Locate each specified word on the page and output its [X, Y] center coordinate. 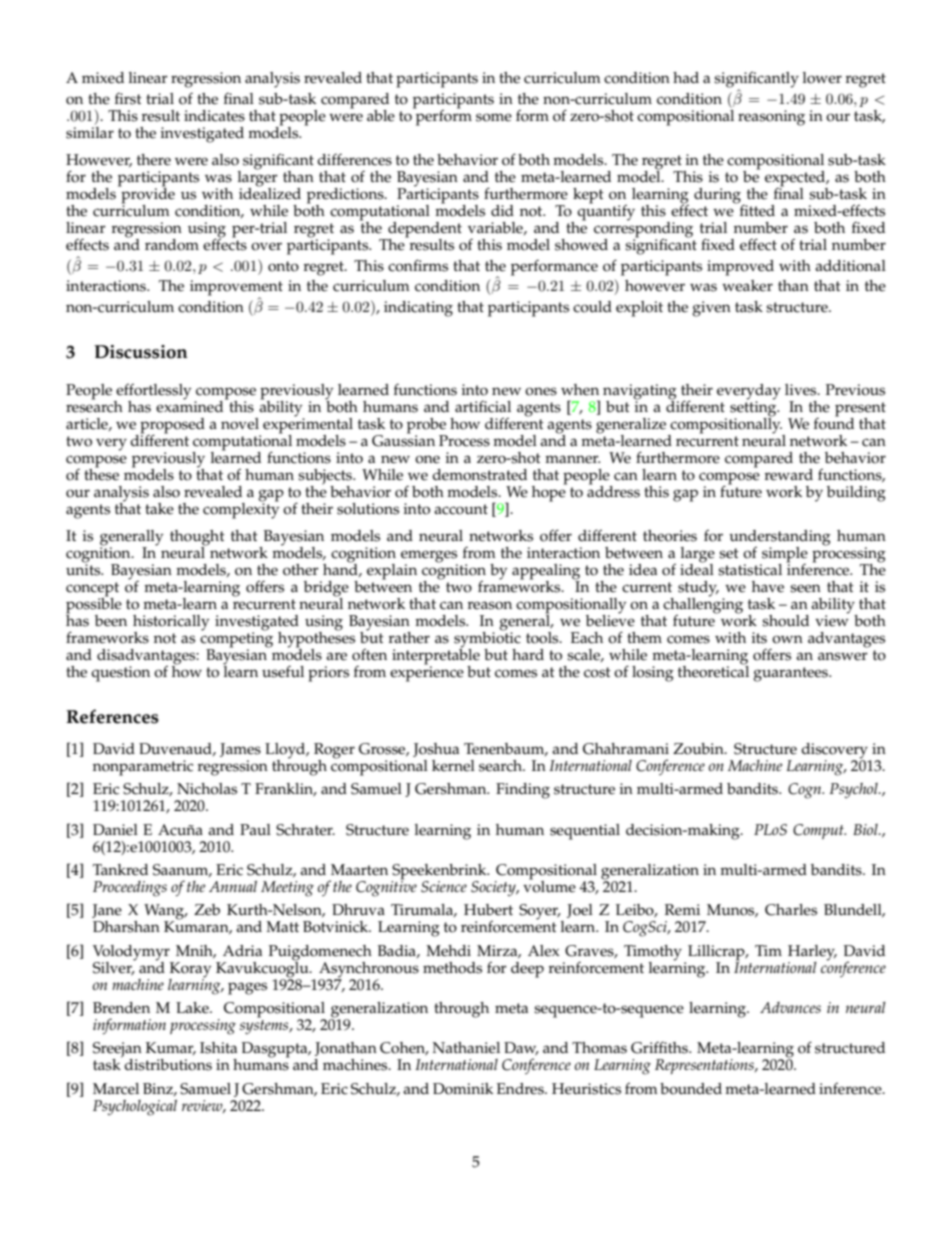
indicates [214, 116]
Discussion [141, 352]
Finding [523, 791]
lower [822, 78]
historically [171, 624]
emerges [429, 557]
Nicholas [207, 789]
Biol [866, 829]
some [494, 117]
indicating [418, 309]
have [768, 587]
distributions [168, 1065]
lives [802, 390]
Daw [521, 1049]
